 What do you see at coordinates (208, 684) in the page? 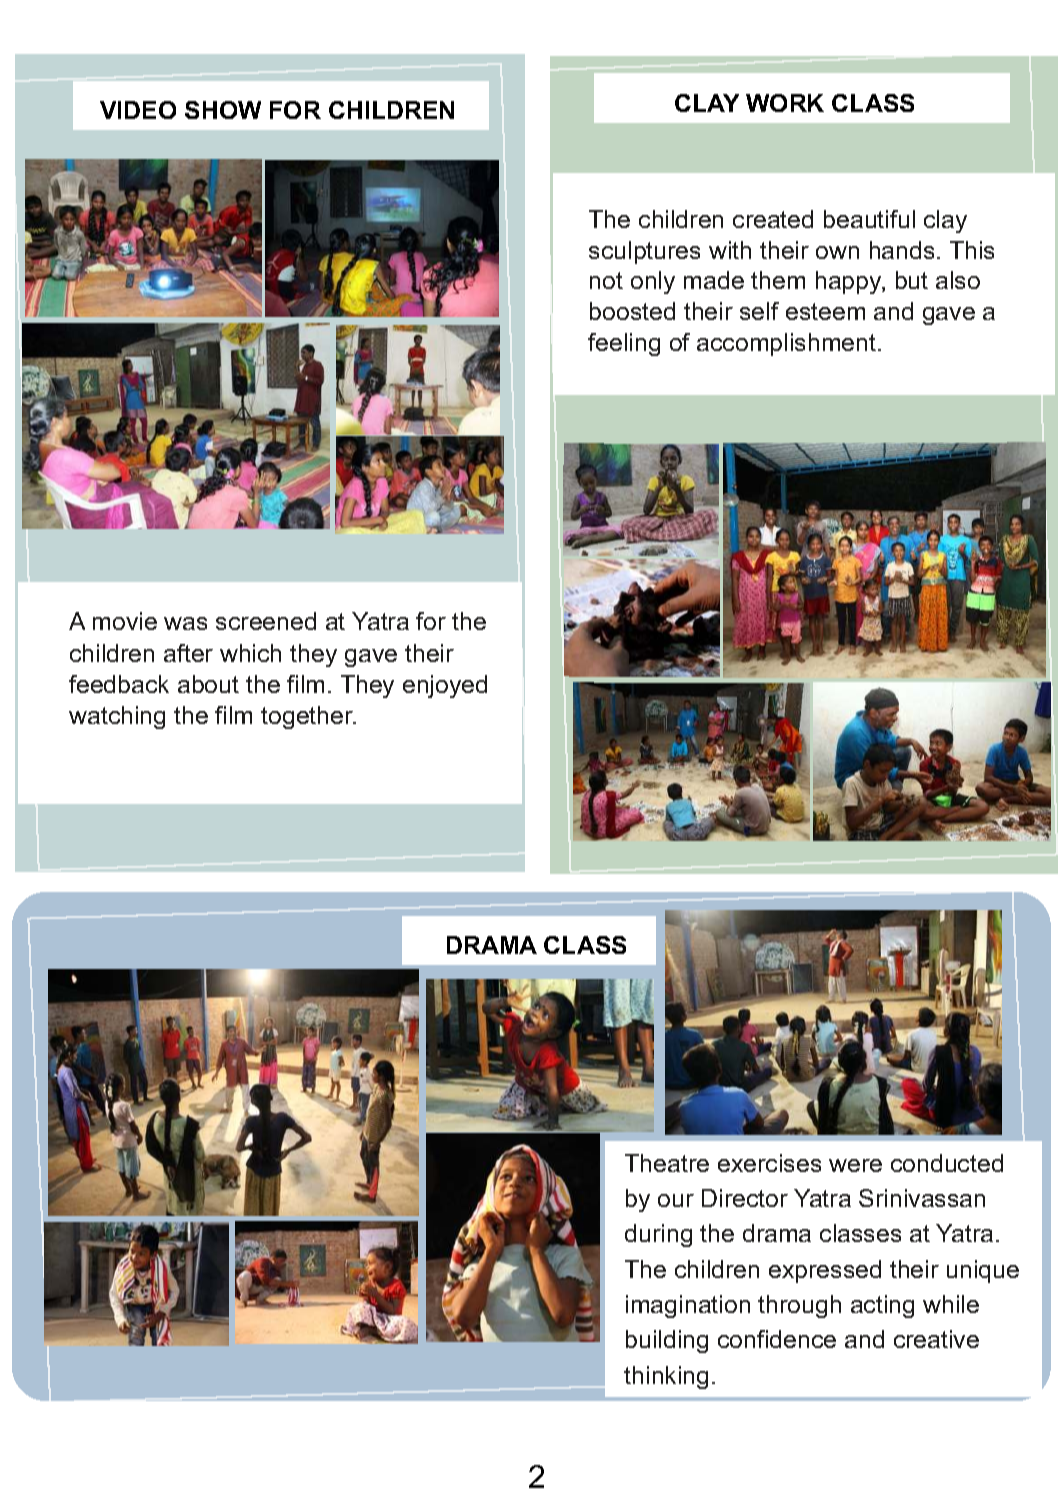
I see `about` at bounding box center [208, 684].
